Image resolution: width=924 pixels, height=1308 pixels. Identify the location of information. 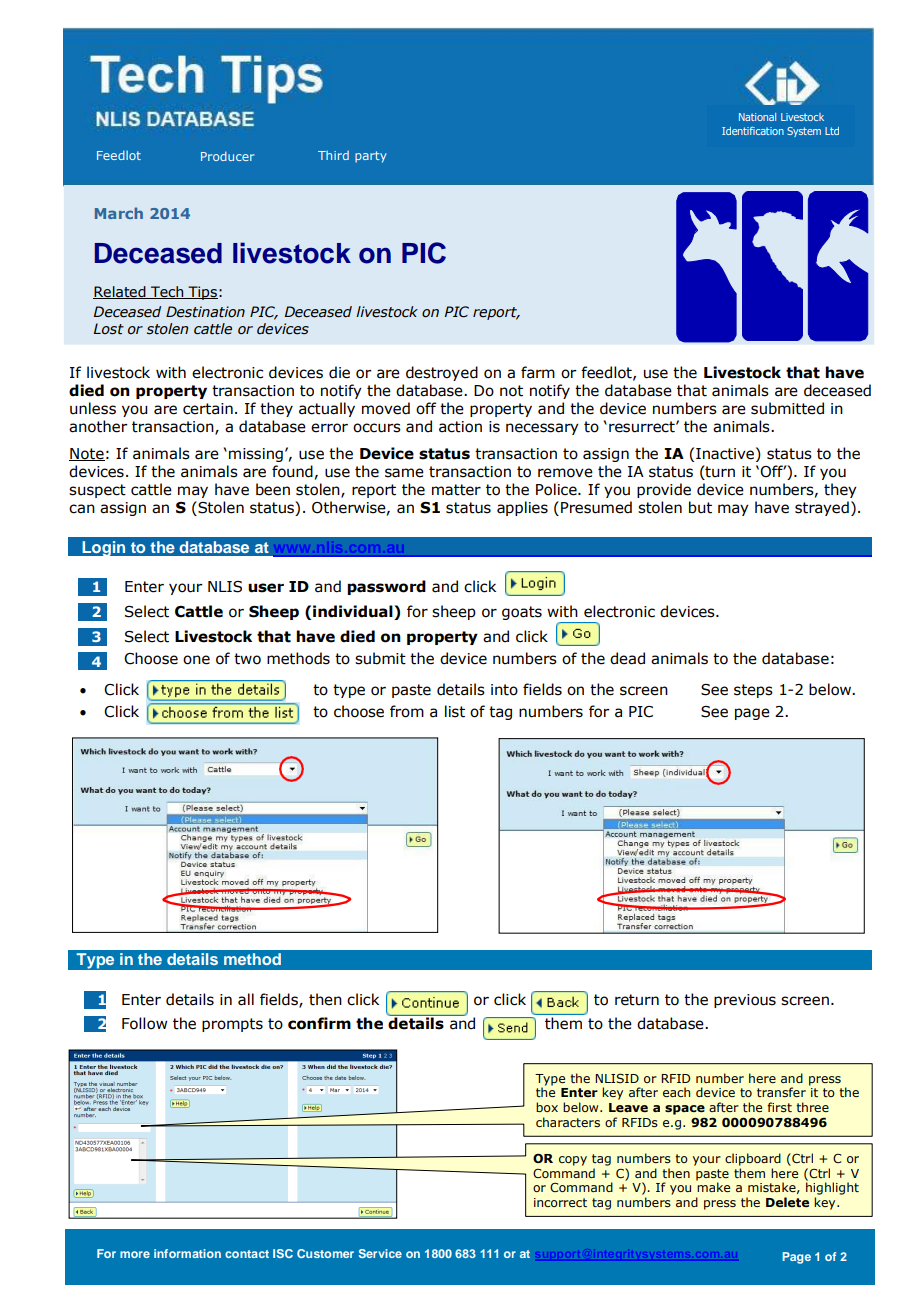
(187, 1253).
